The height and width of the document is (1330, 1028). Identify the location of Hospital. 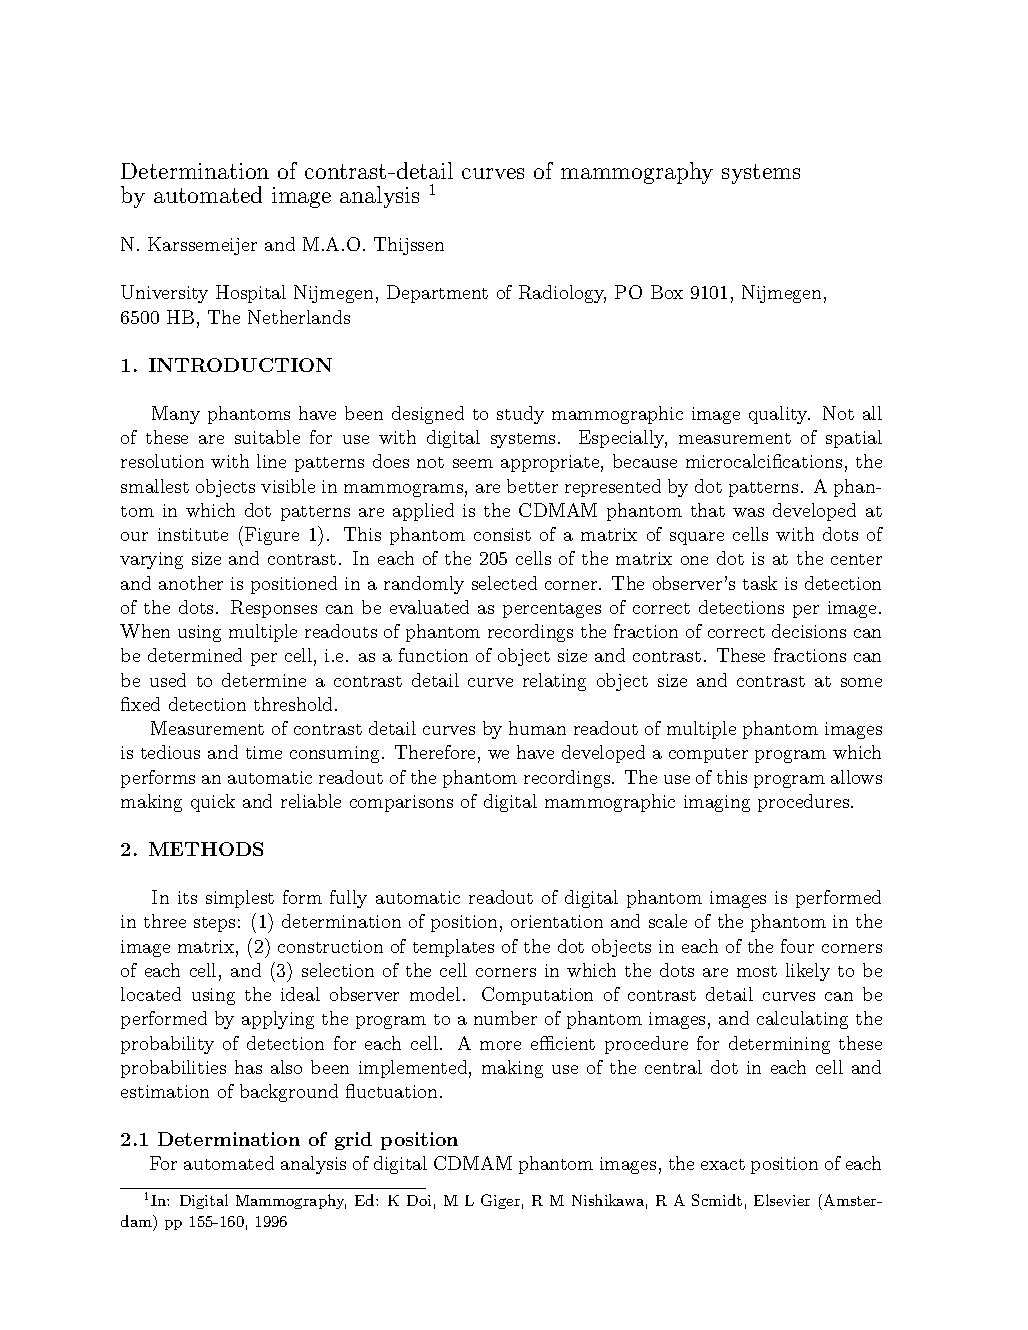
(251, 294).
